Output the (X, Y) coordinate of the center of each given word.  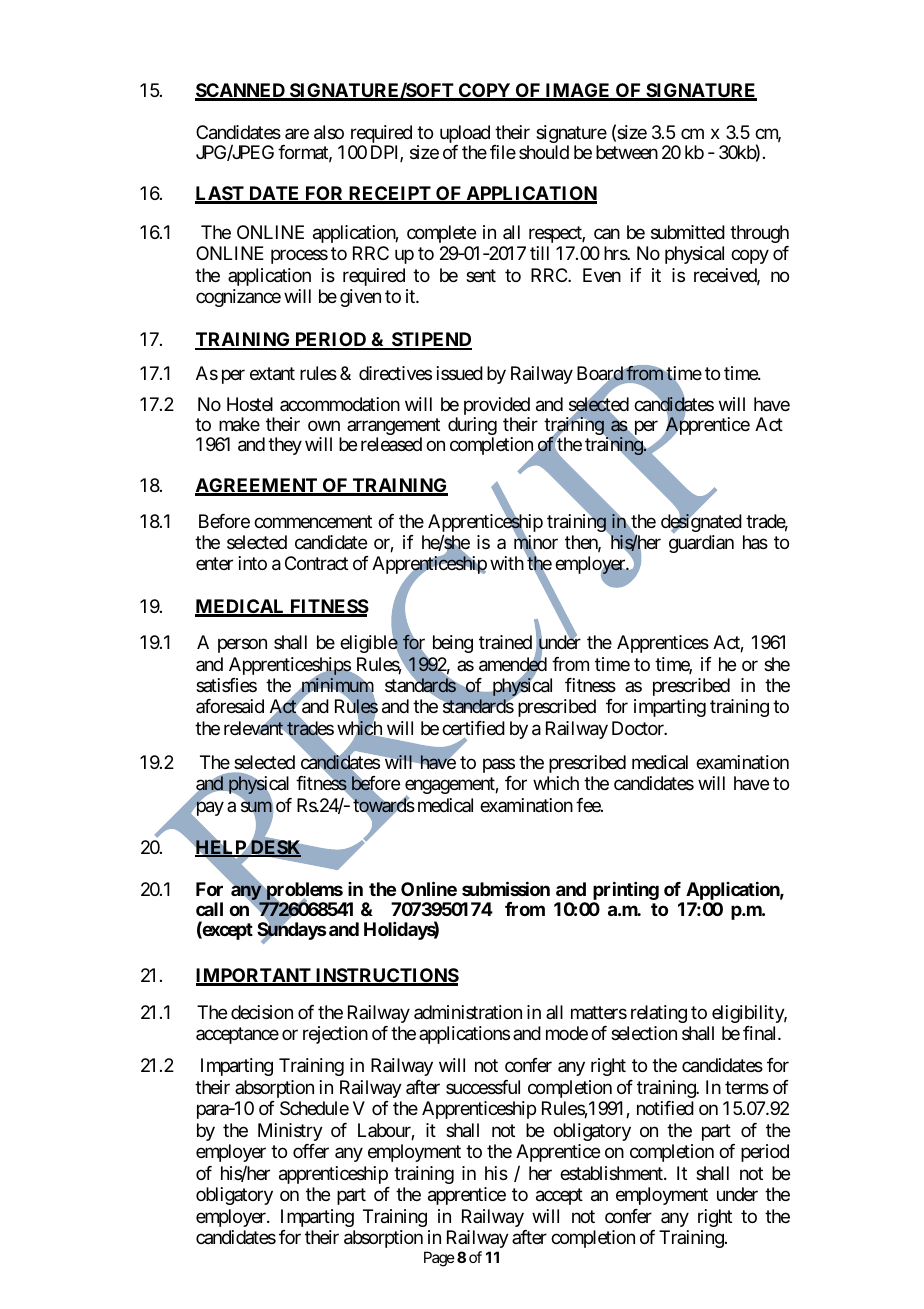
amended (513, 665)
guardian (701, 544)
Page (439, 1259)
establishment (612, 1173)
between (627, 152)
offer (311, 1151)
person (242, 646)
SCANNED (241, 91)
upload (465, 135)
